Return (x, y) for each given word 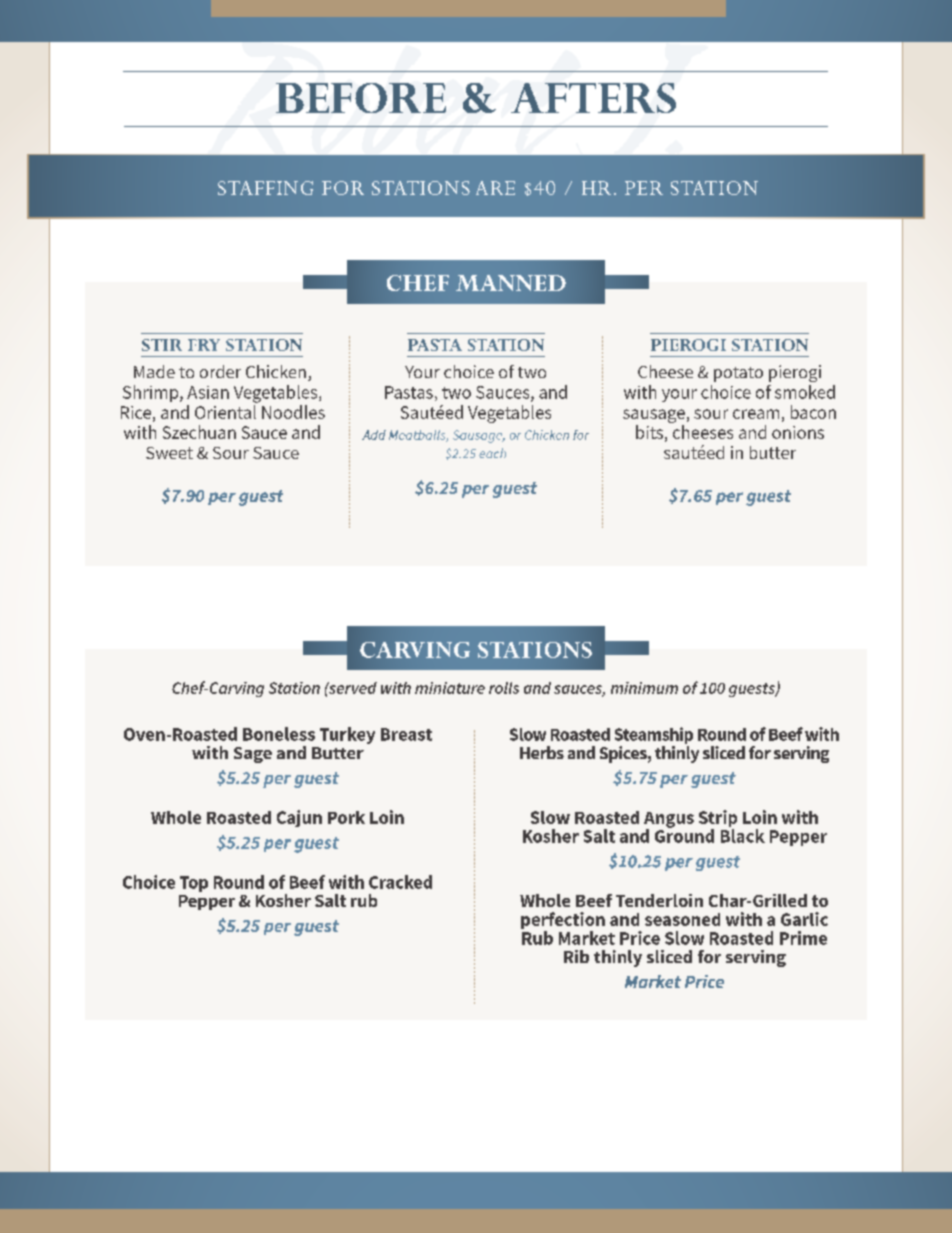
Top (194, 884)
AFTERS (593, 98)
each (492, 453)
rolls (504, 688)
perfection (563, 922)
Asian (208, 392)
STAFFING (265, 188)
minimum (644, 688)
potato (738, 374)
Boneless (279, 734)
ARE (495, 188)
